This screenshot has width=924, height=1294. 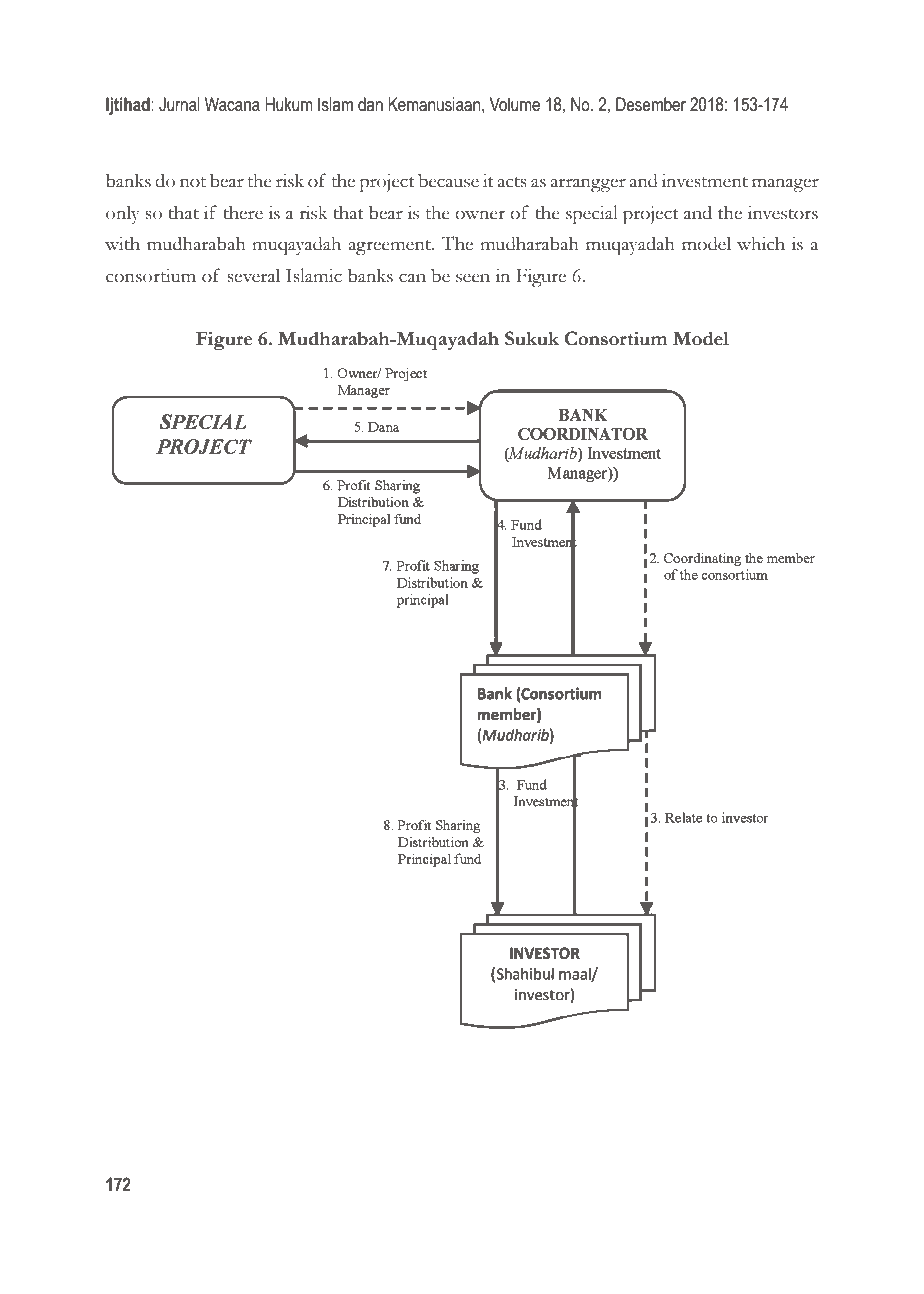 What do you see at coordinates (480, 215) in the screenshot?
I see `owner` at bounding box center [480, 215].
